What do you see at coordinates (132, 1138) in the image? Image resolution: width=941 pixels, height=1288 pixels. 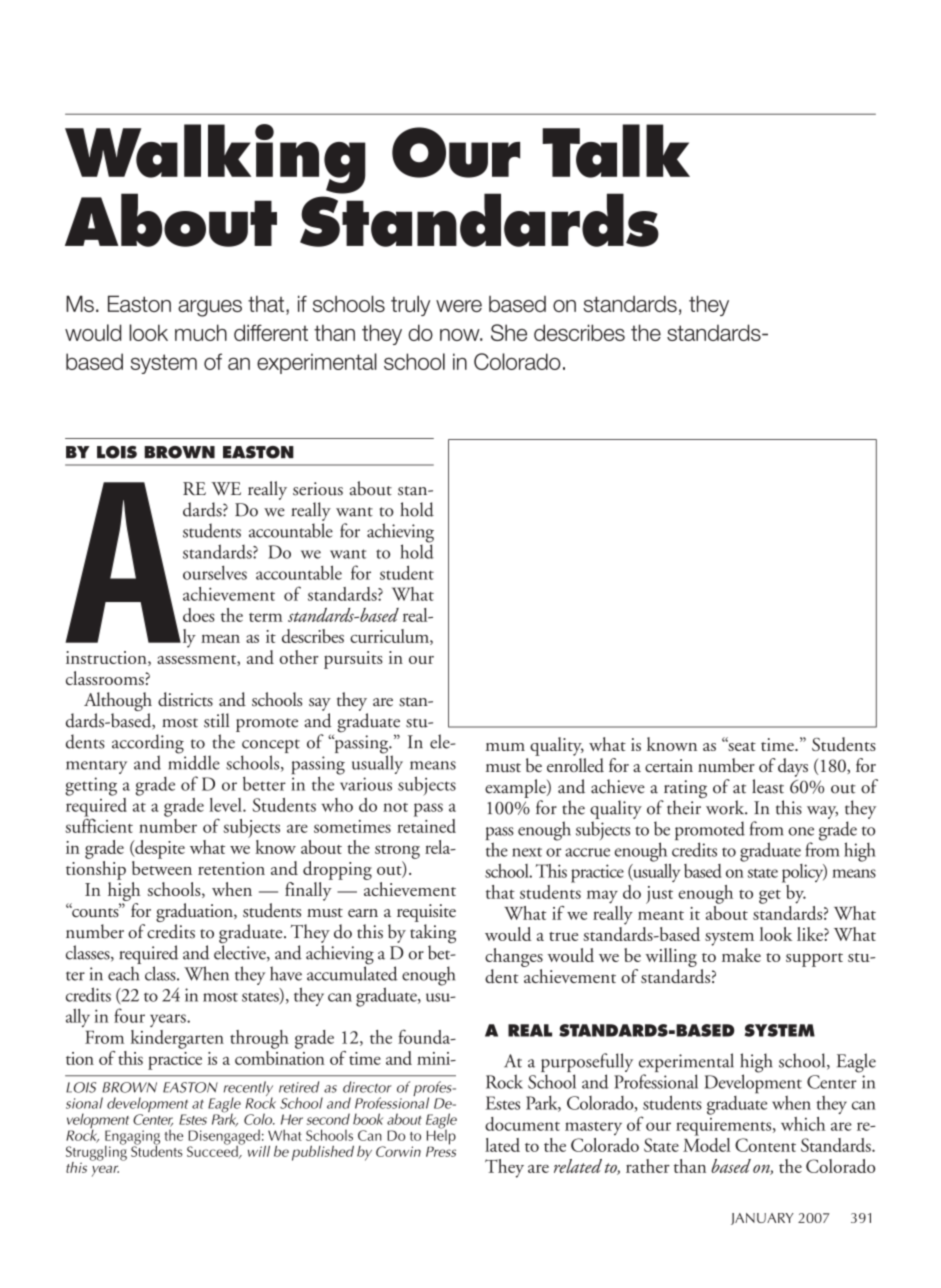 I see `Engaging` at bounding box center [132, 1138].
